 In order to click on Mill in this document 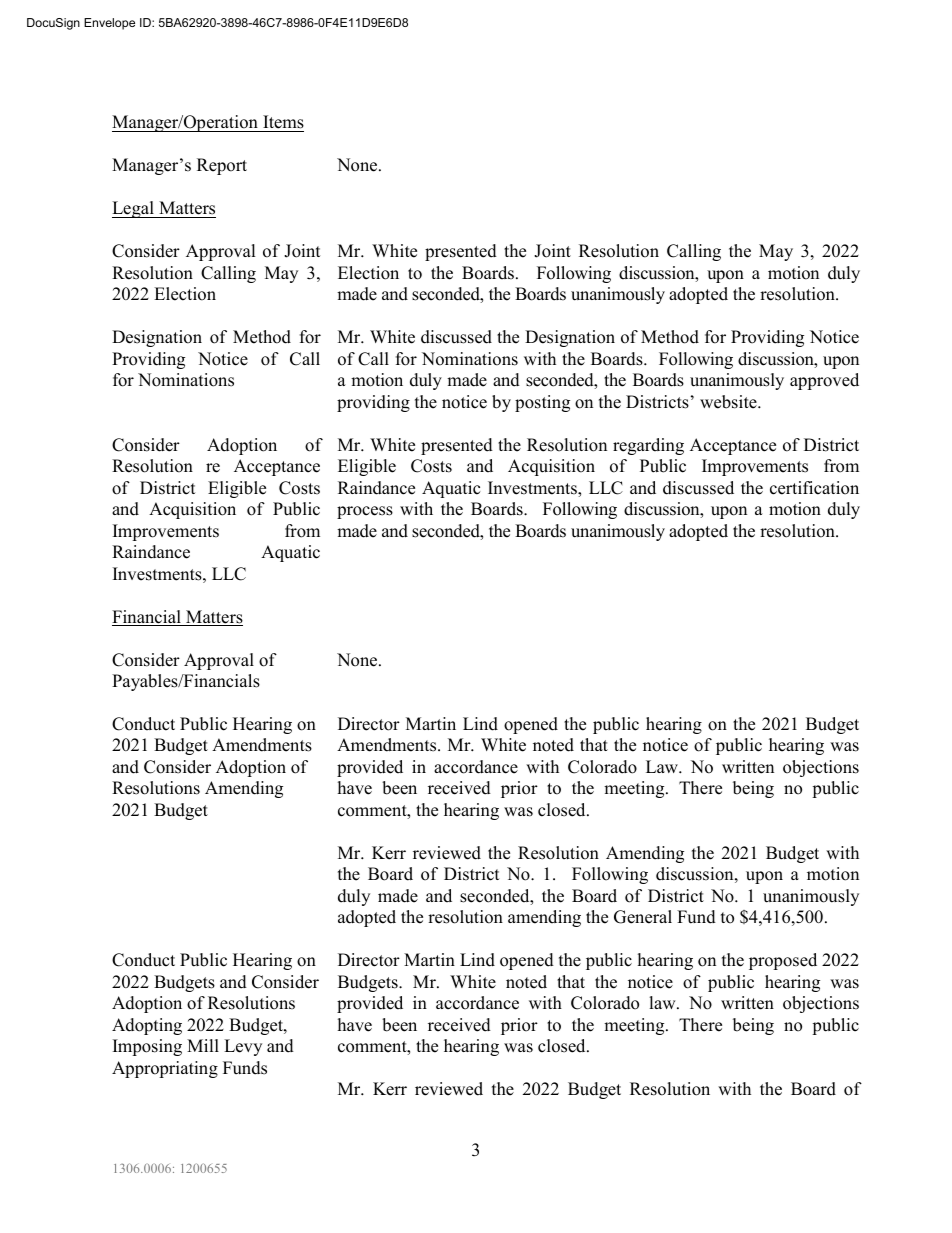, I will do `click(203, 1045)`.
